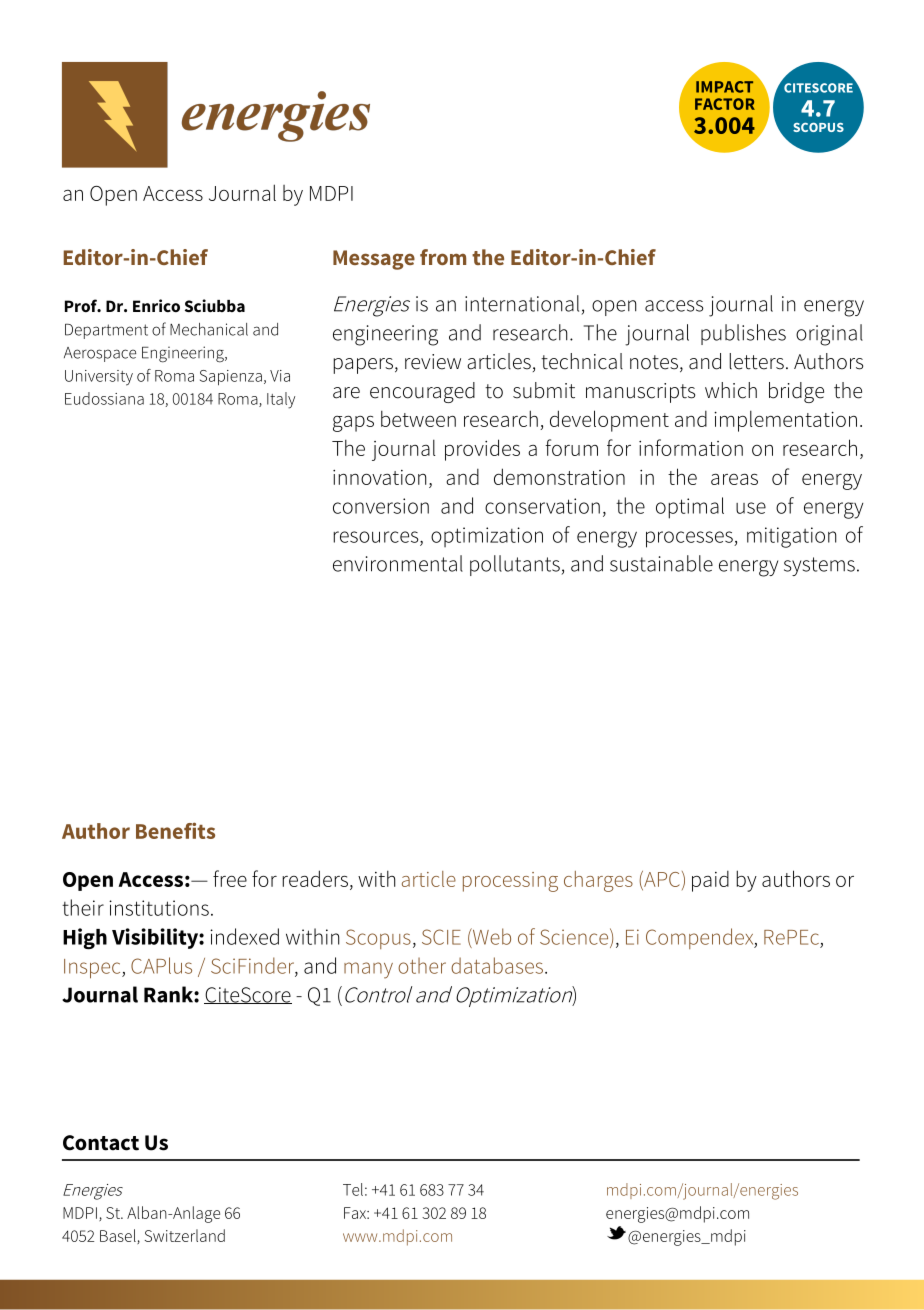  What do you see at coordinates (185, 1235) in the screenshot?
I see `Switzerland` at bounding box center [185, 1235].
